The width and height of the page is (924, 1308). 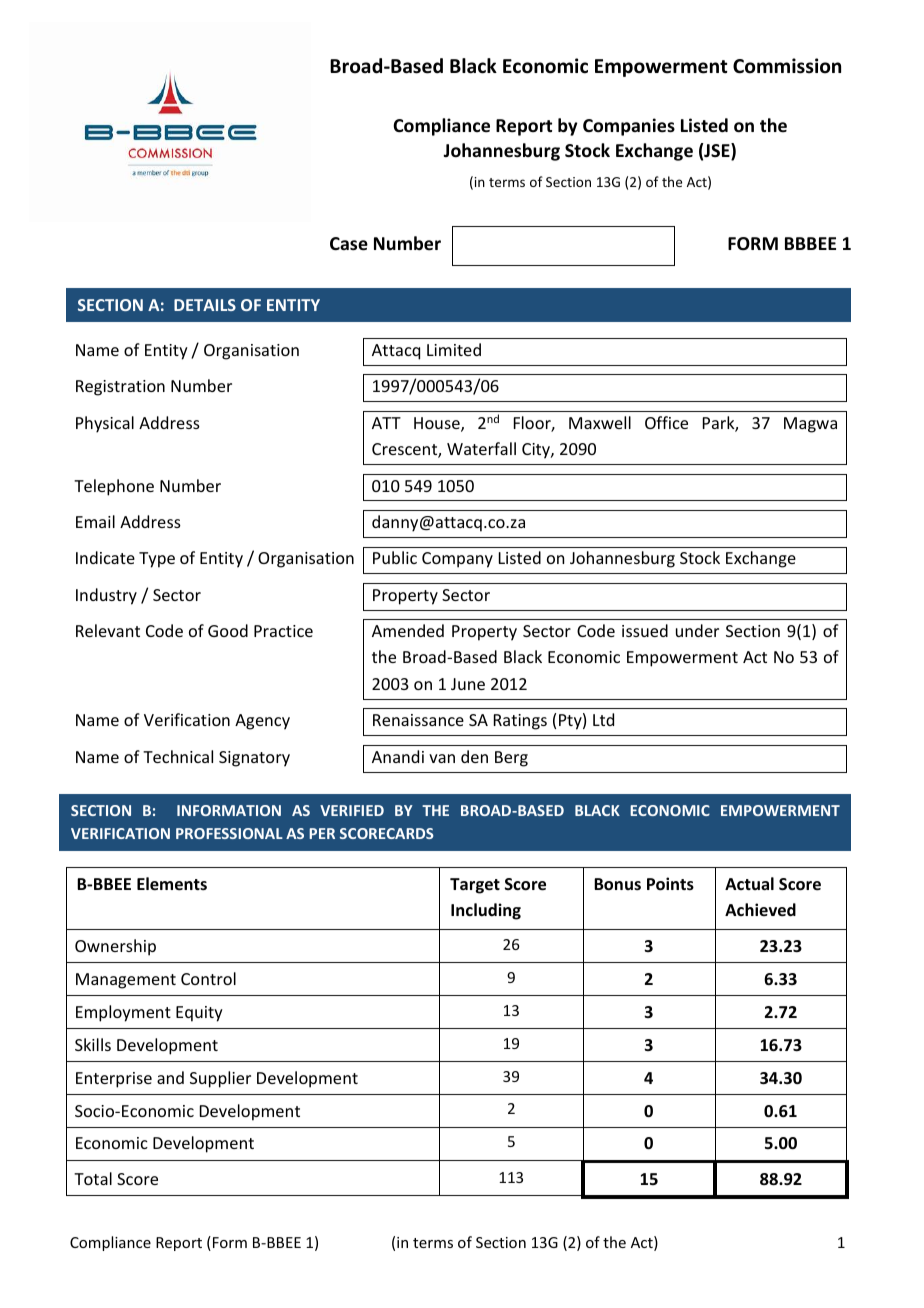 I want to click on Good, so click(x=228, y=630).
